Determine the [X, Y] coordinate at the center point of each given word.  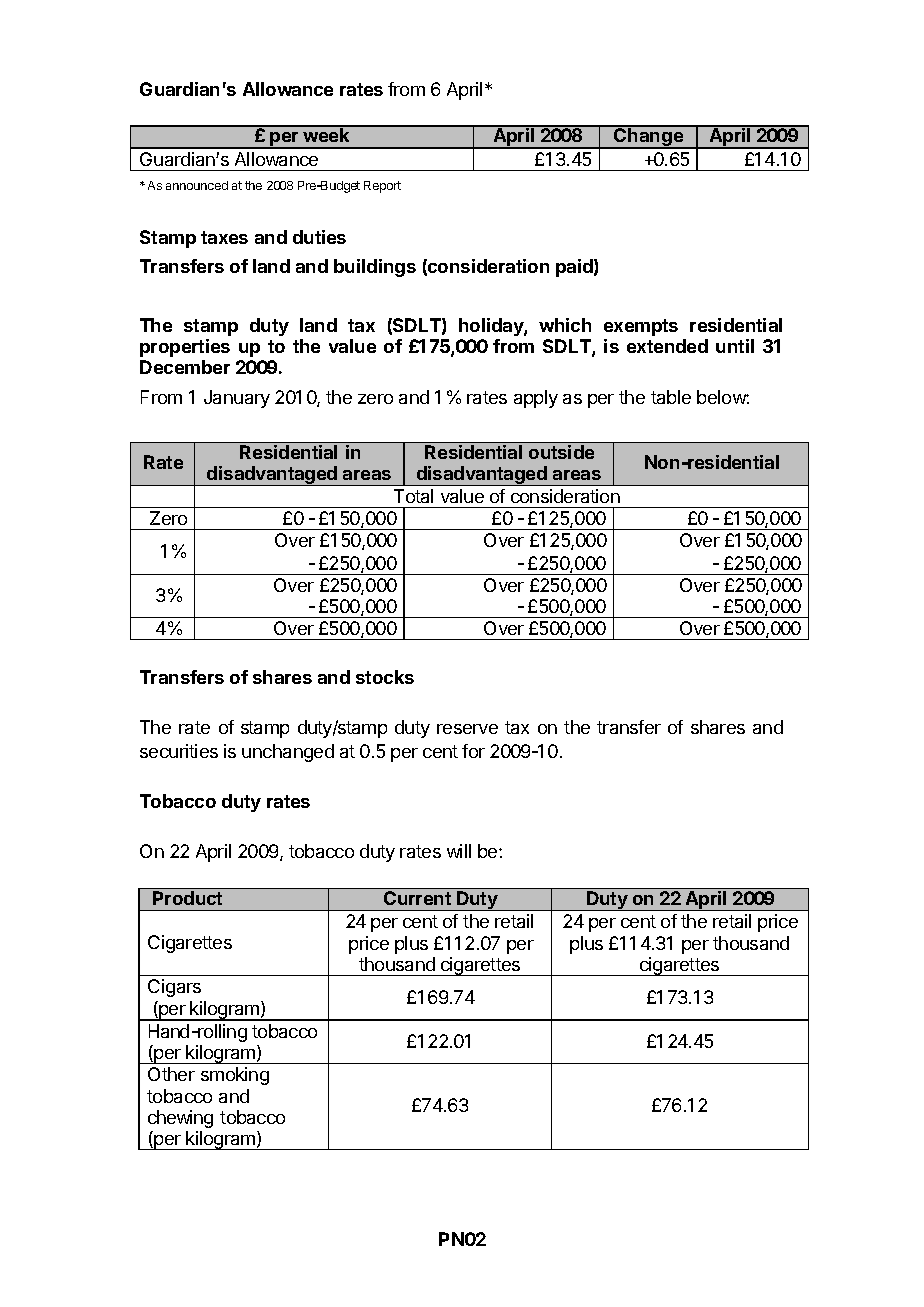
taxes [224, 237]
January [237, 399]
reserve [467, 729]
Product [187, 898]
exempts [641, 327]
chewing [180, 1119]
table [671, 397]
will [459, 851]
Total [413, 496]
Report [382, 187]
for [473, 751]
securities [179, 751]
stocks [385, 677]
